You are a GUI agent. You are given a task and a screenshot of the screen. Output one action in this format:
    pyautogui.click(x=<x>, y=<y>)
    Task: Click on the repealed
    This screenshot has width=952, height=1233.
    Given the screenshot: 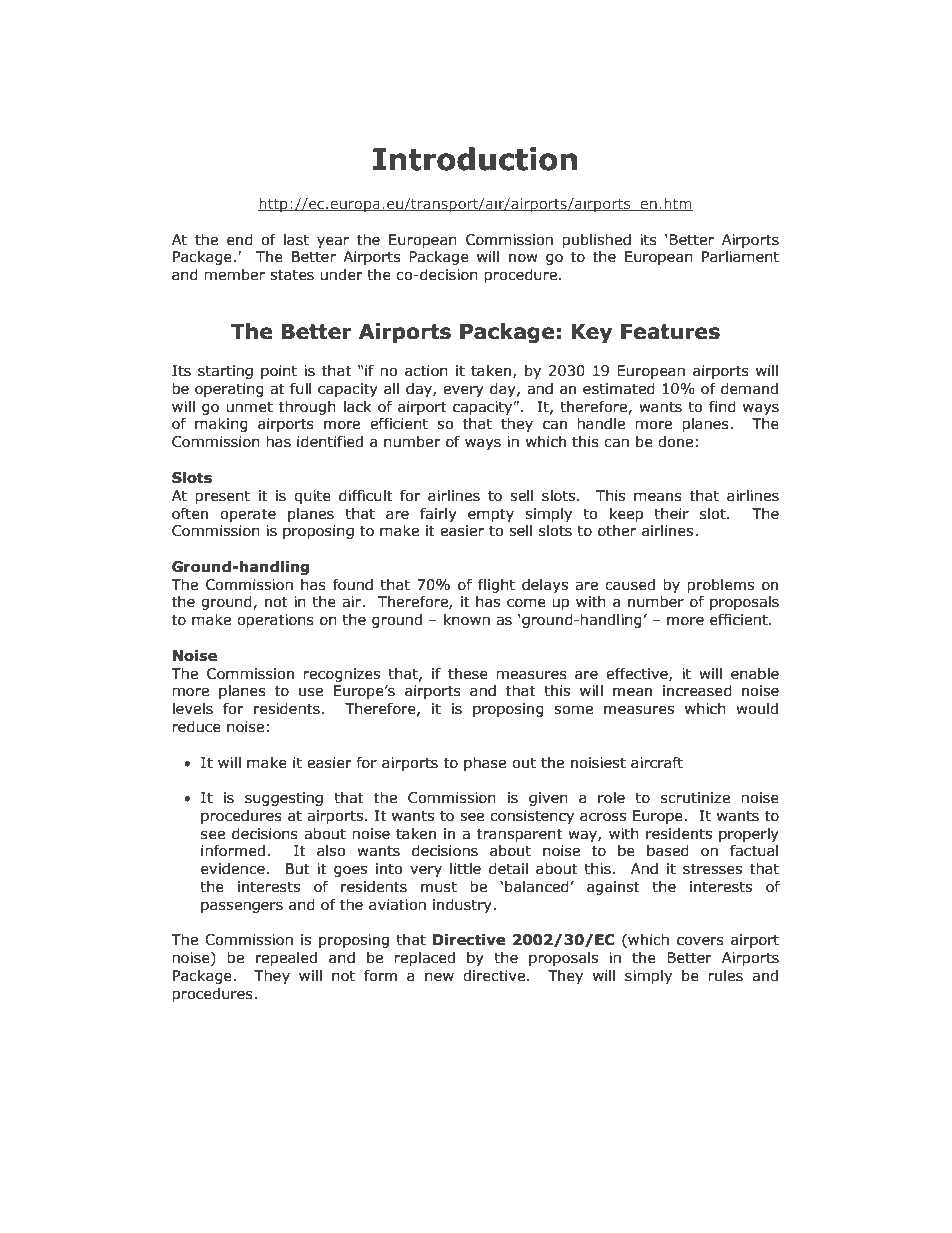 What is the action you would take?
    pyautogui.click(x=286, y=959)
